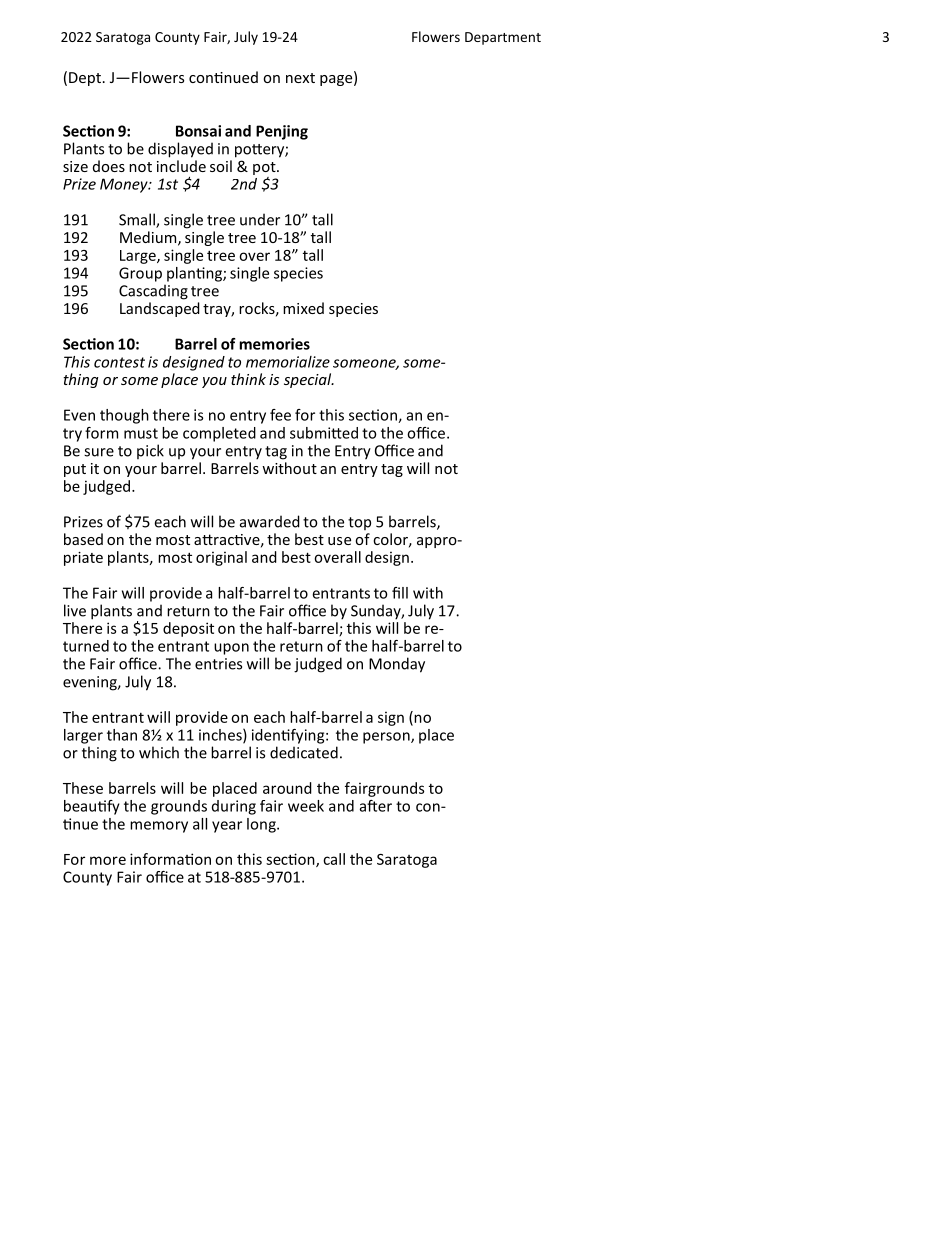  Describe the element at coordinates (280, 415) in the document. I see `fee` at that location.
